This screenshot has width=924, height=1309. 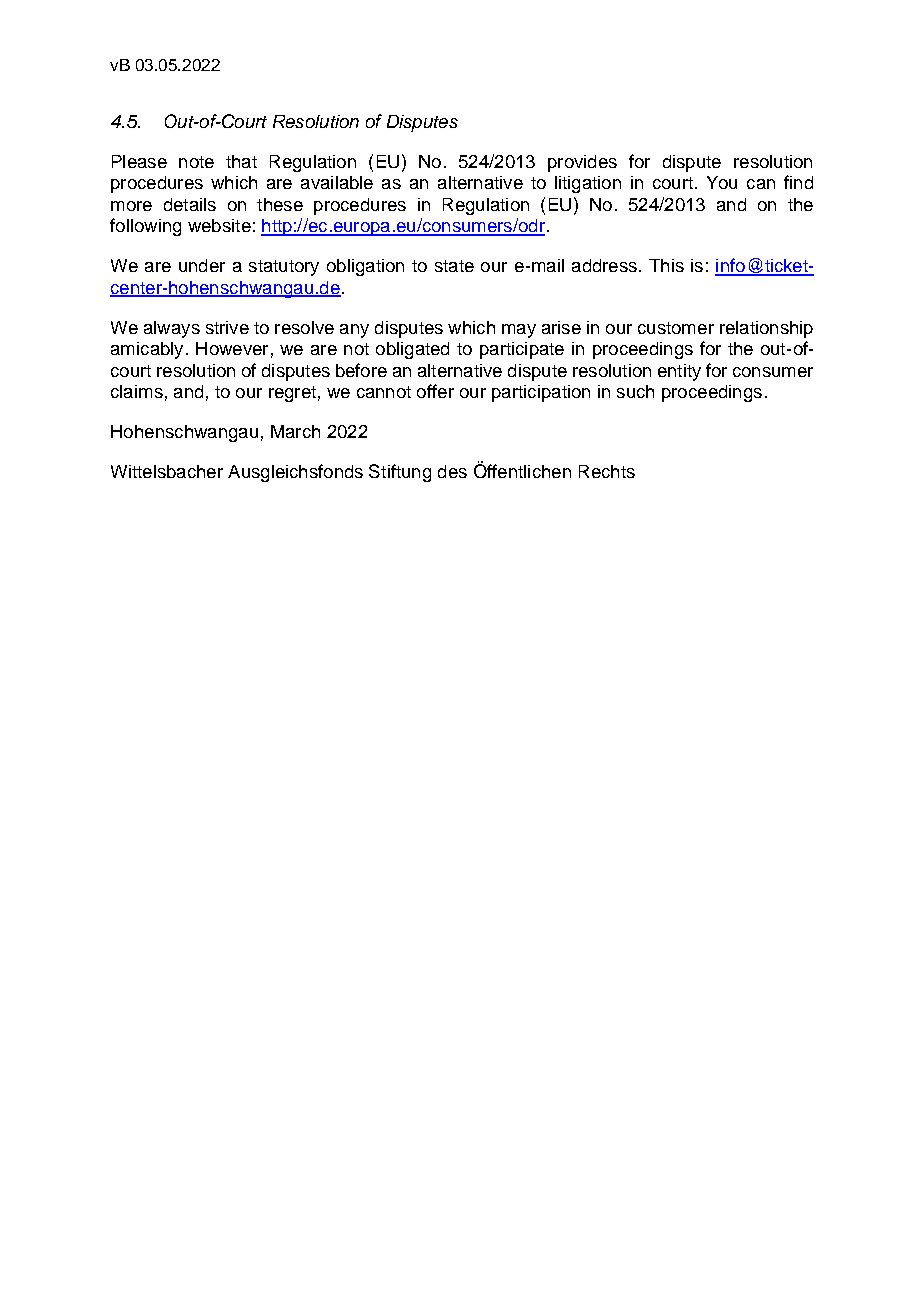 What do you see at coordinates (722, 182) in the screenshot?
I see `You` at bounding box center [722, 182].
